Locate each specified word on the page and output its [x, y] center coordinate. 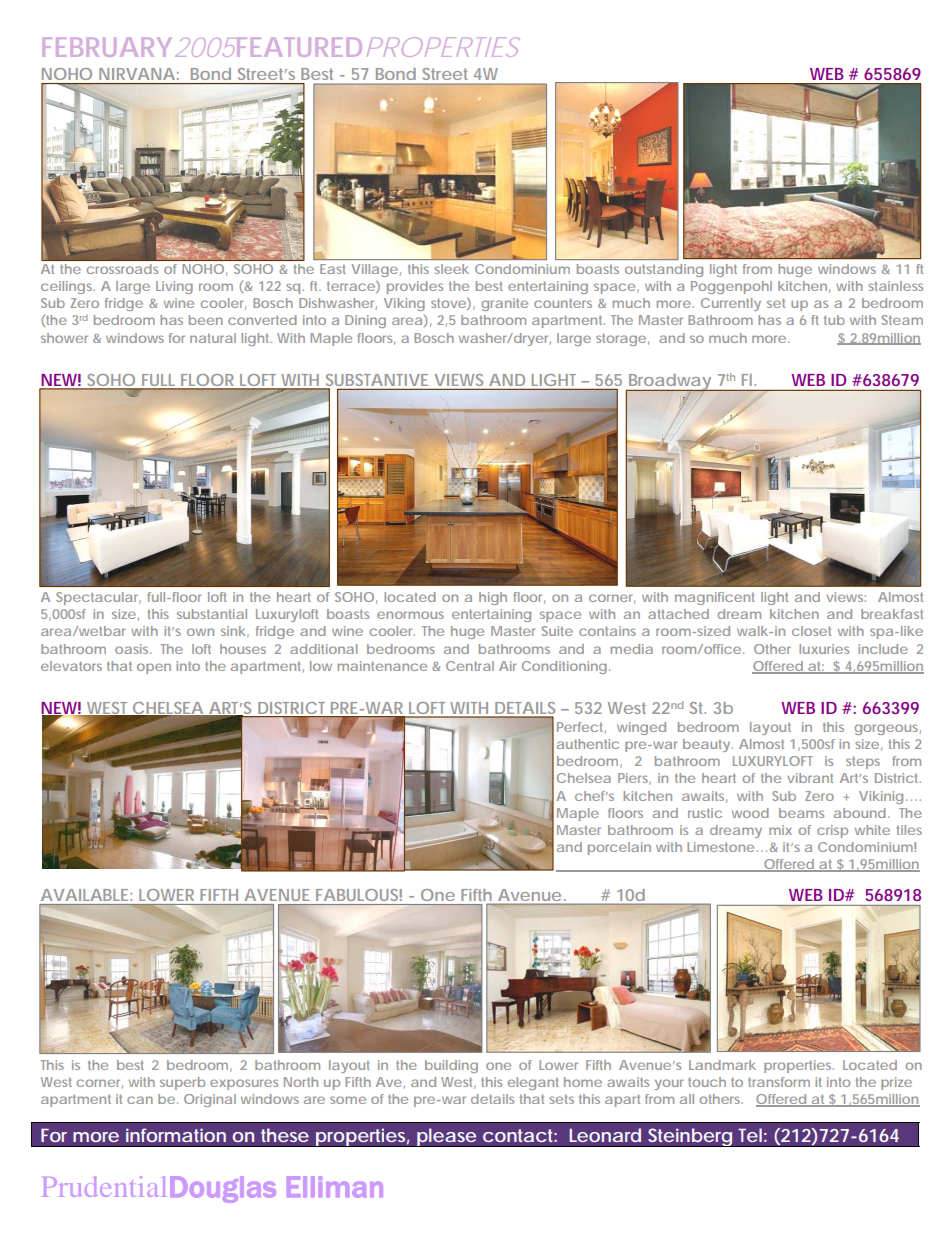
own [200, 632]
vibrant [810, 778]
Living [174, 287]
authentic [588, 744]
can [140, 1100]
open [154, 668]
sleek [452, 269]
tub [834, 320]
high [493, 598]
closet [811, 631]
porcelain [619, 848]
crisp [832, 831]
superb [182, 1083]
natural [213, 338]
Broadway [670, 383]
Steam [902, 320]
